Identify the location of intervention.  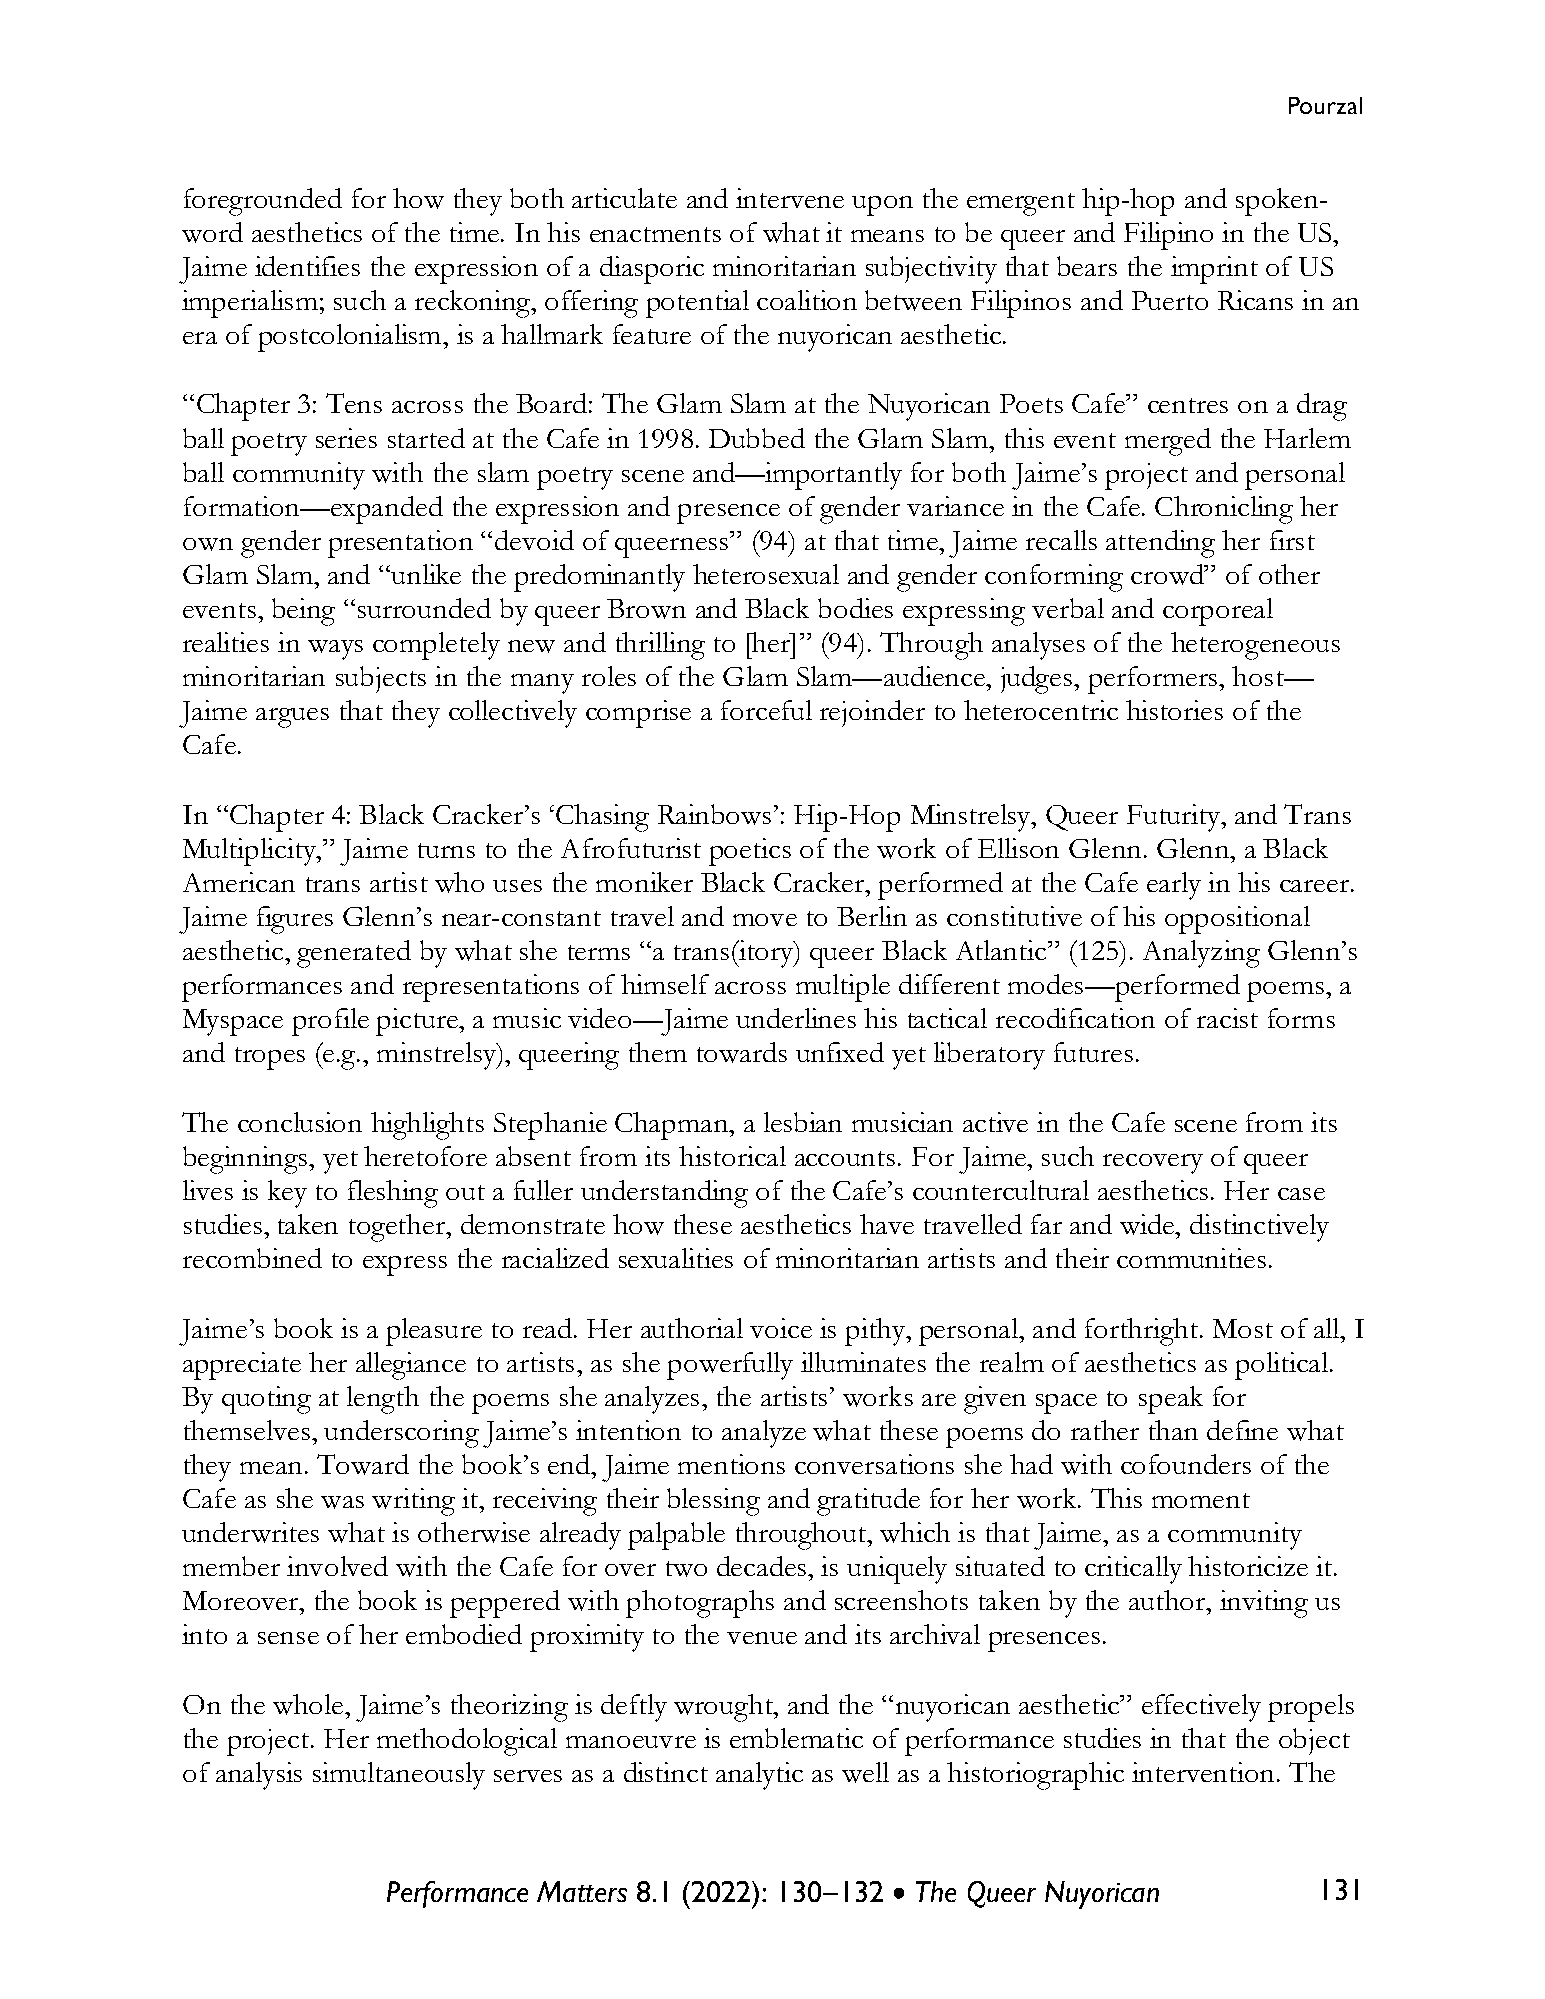
(1203, 1772).
